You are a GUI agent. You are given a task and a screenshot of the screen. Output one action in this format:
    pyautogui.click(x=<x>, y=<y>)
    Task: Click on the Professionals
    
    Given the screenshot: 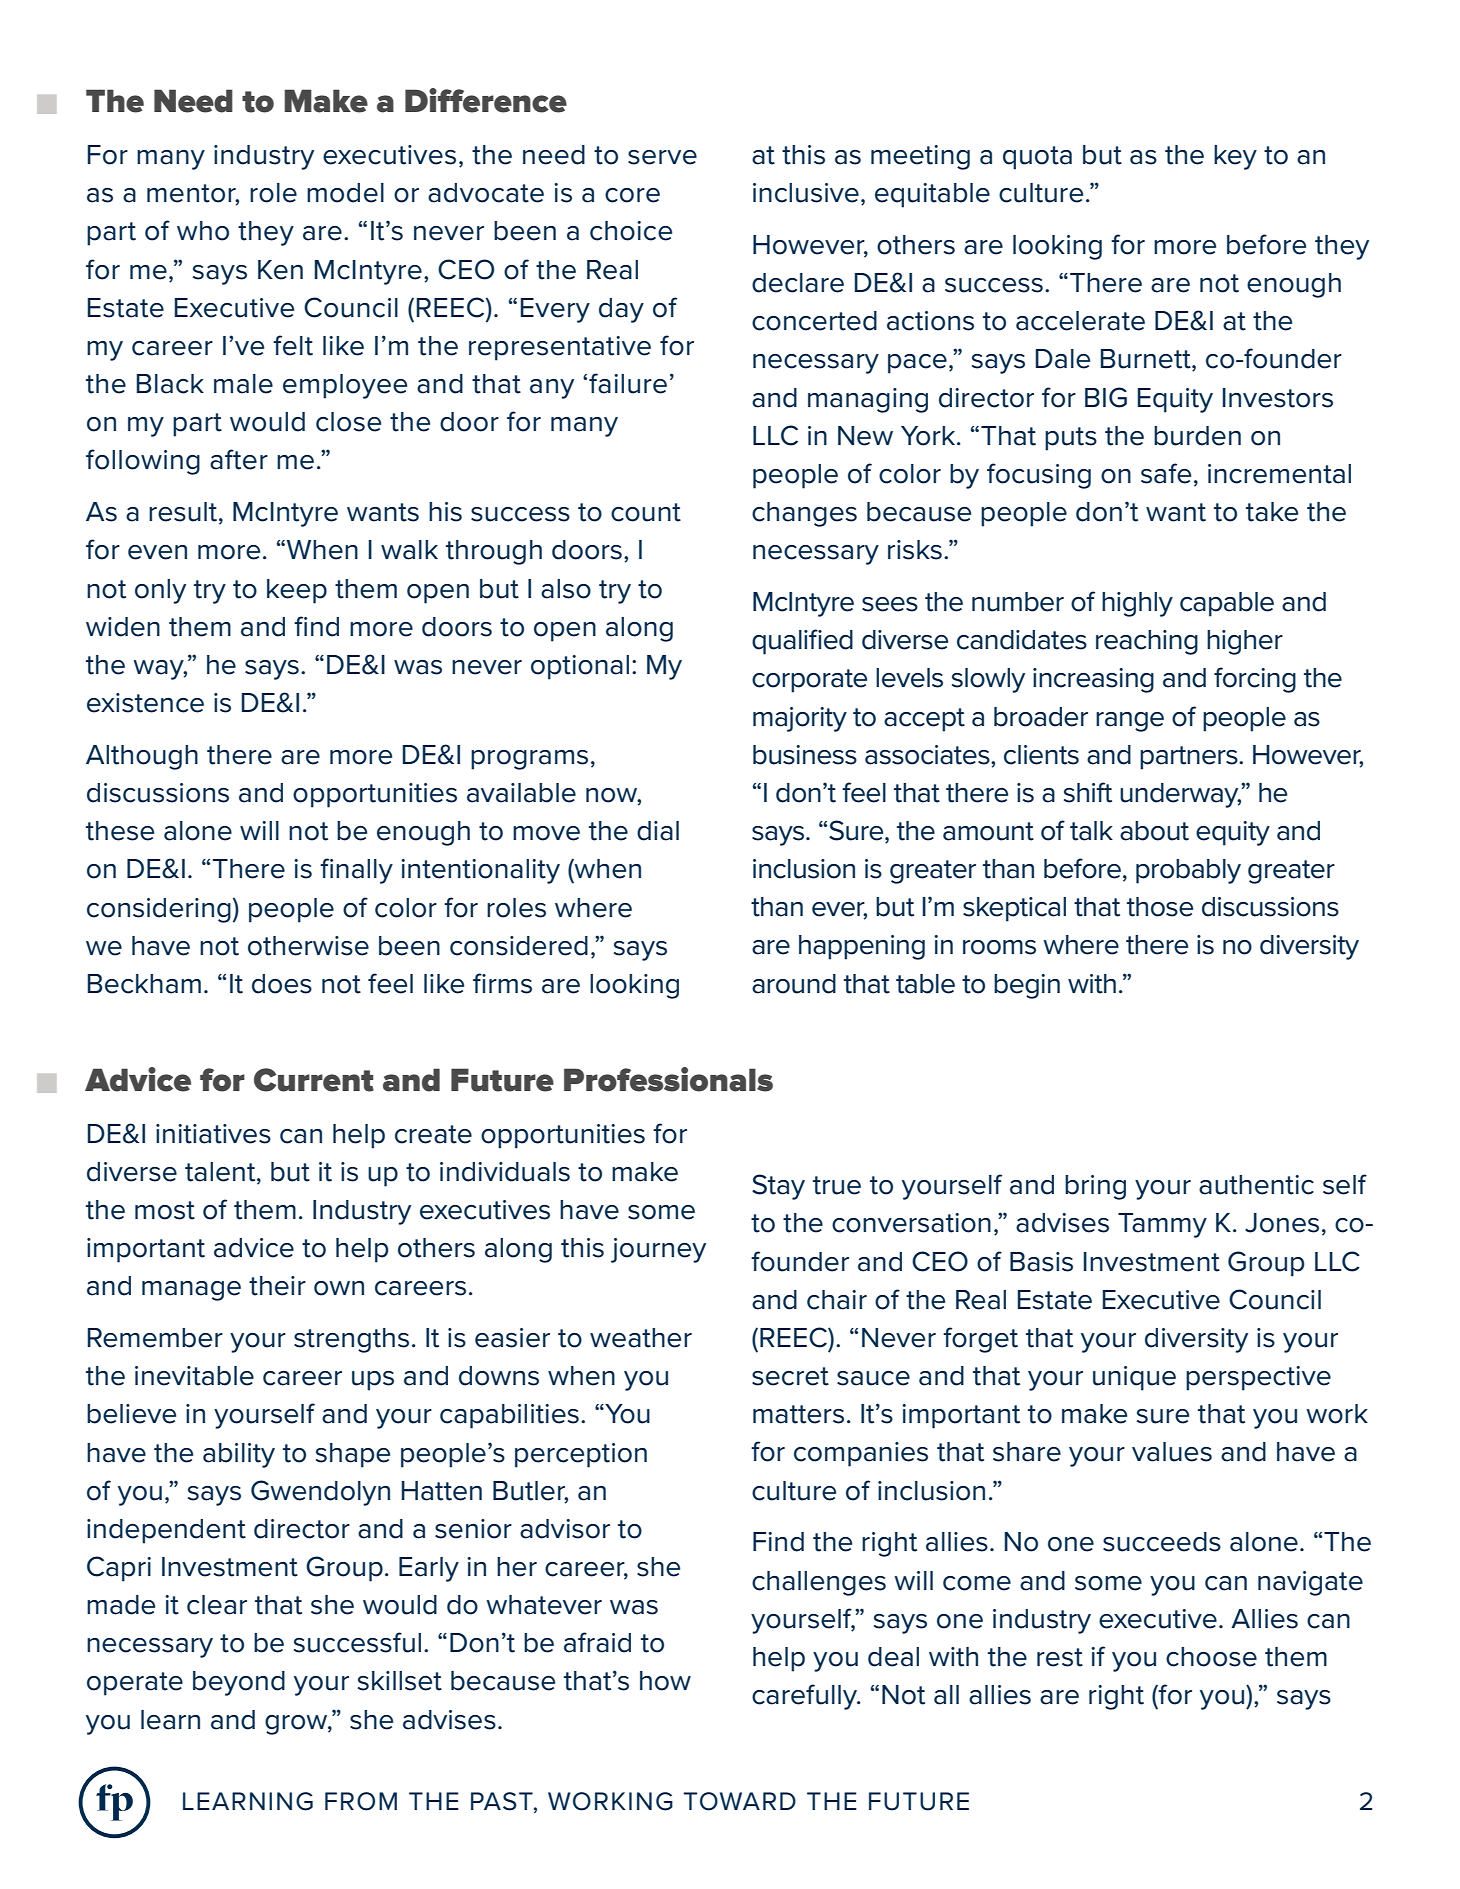 What is the action you would take?
    pyautogui.click(x=668, y=1079)
